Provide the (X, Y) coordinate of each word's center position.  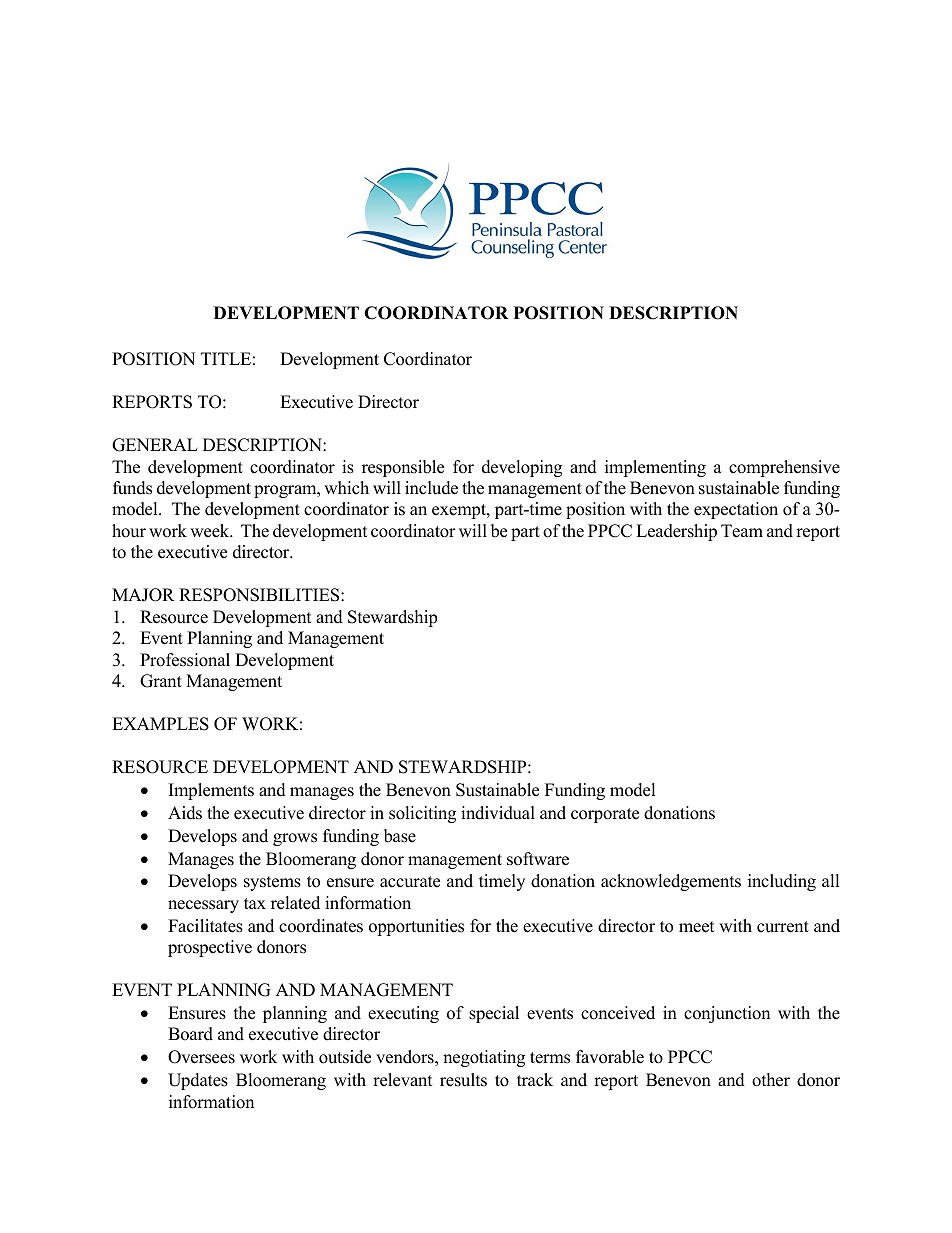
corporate (605, 815)
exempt (460, 511)
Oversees (201, 1057)
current (783, 927)
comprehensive (784, 468)
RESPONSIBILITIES (260, 595)
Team (742, 531)
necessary (203, 906)
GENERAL (155, 445)
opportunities (416, 927)
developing (522, 468)
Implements (211, 791)
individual (498, 813)
